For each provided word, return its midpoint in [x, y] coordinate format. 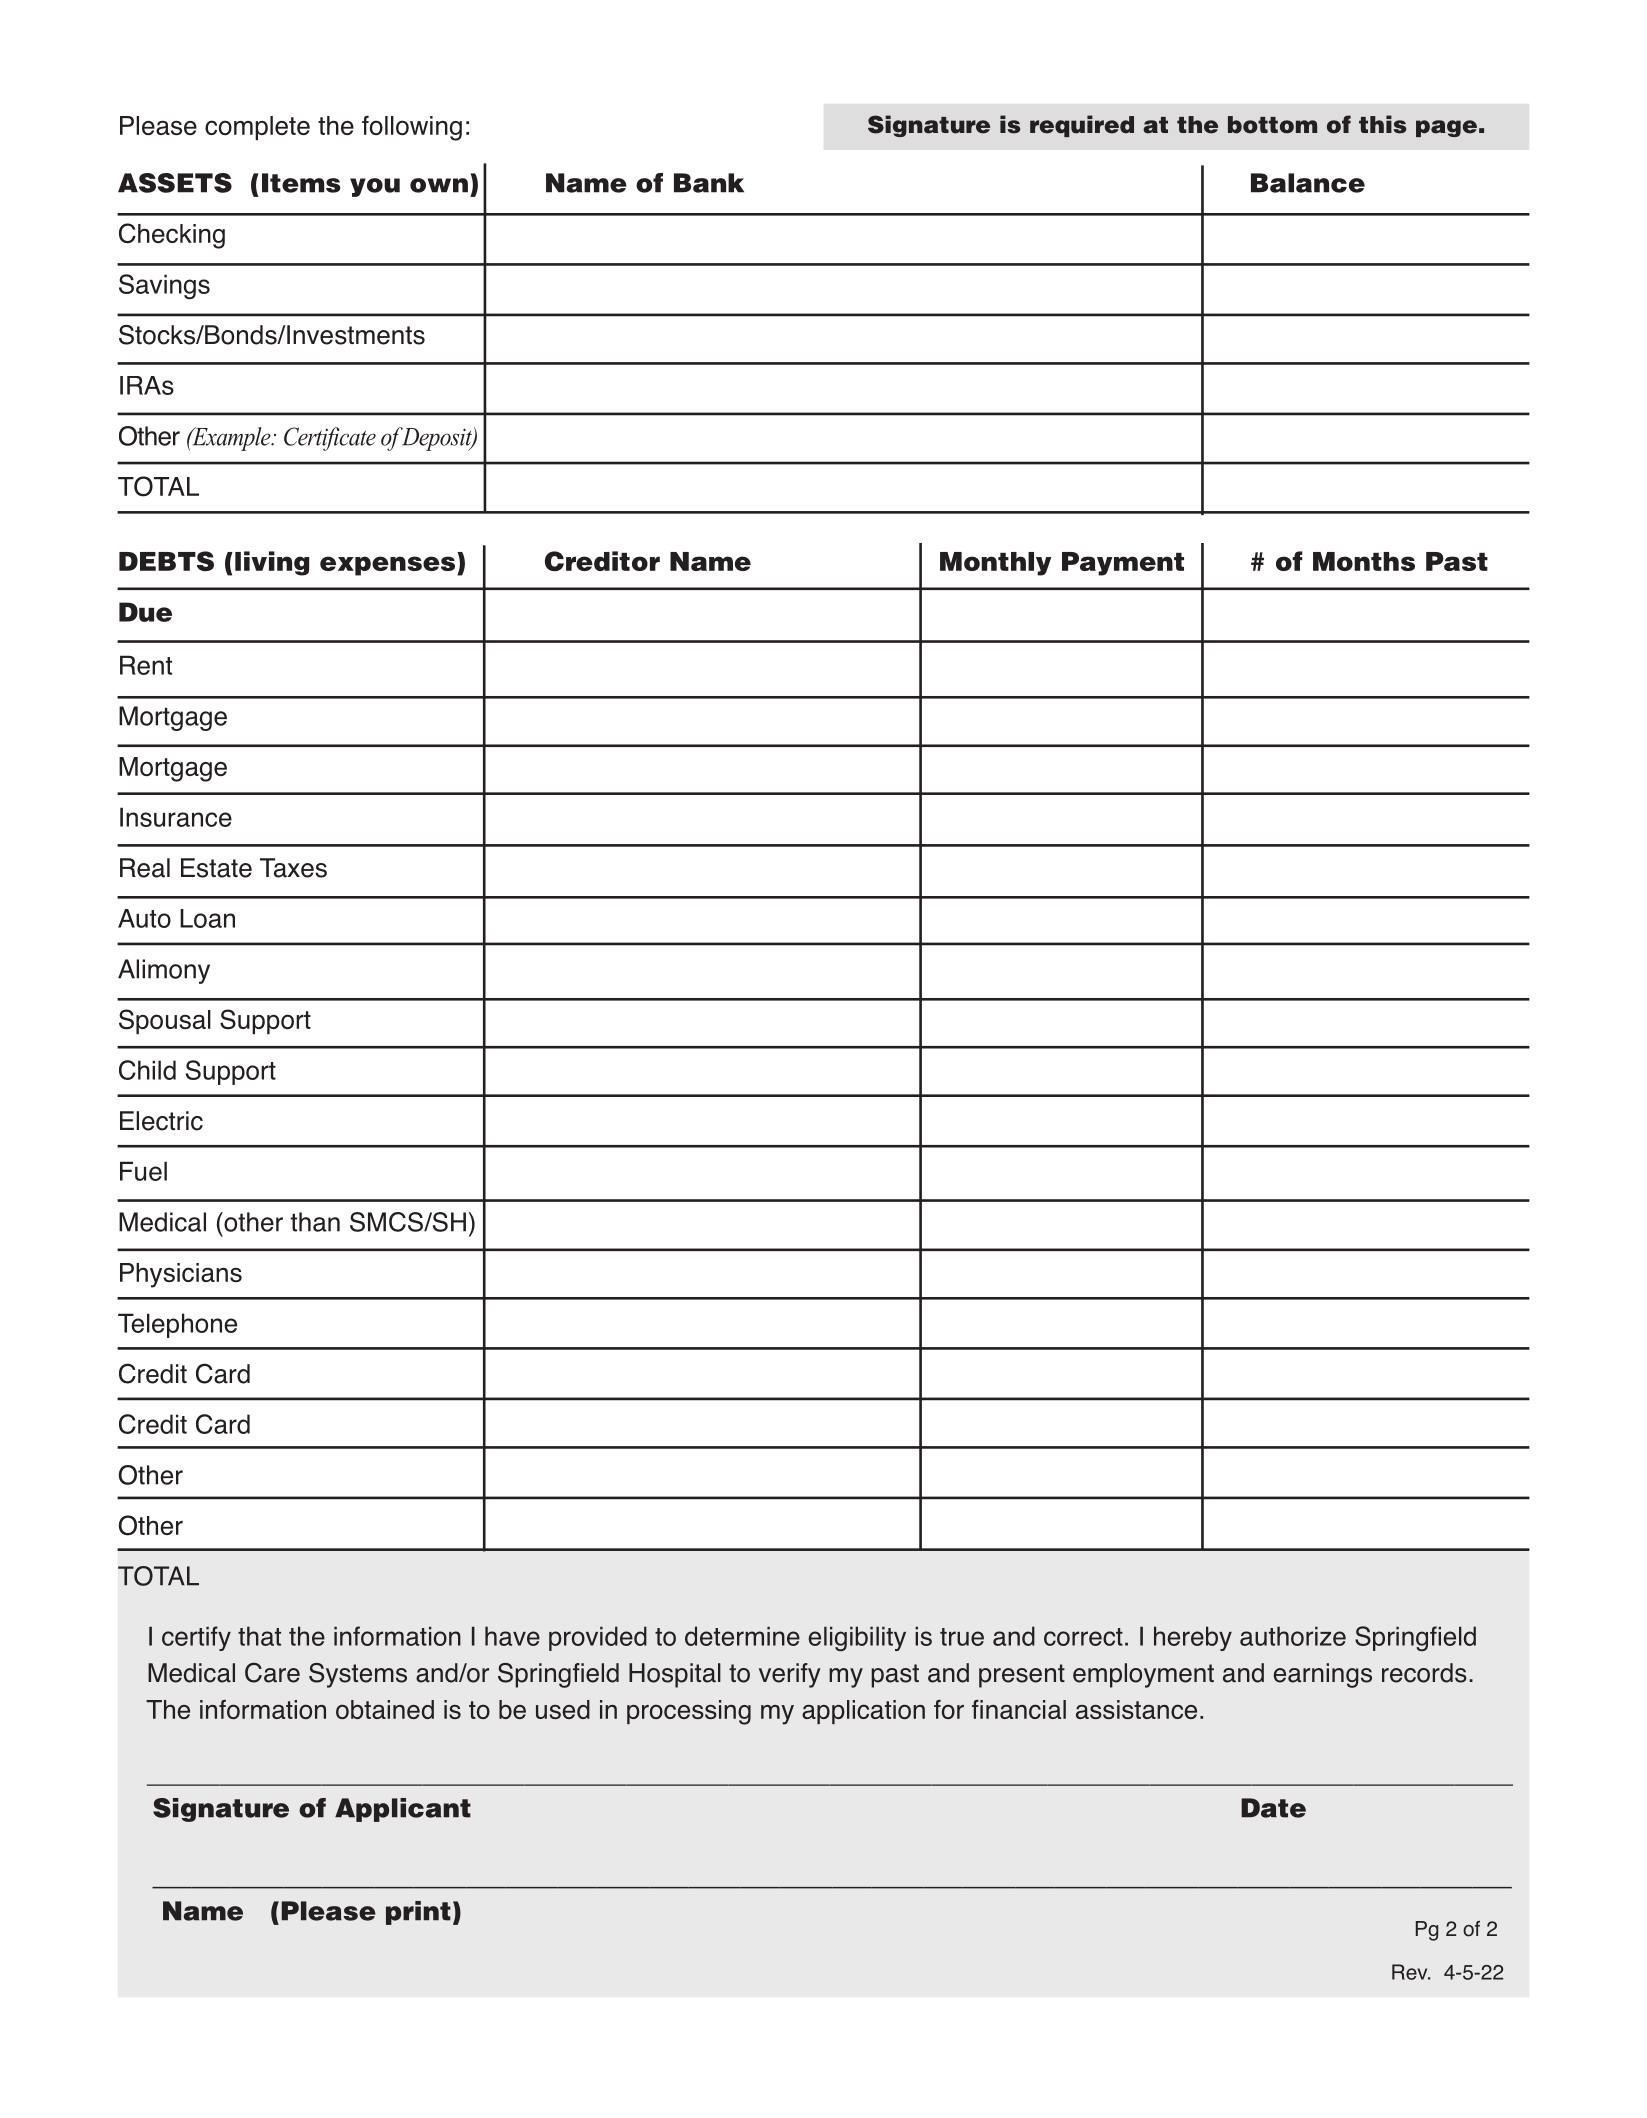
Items [301, 183]
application [863, 1712]
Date [1273, 1808]
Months [1364, 561]
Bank [709, 183]
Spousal [165, 1021]
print [418, 1913]
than [315, 1222]
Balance [1308, 183]
